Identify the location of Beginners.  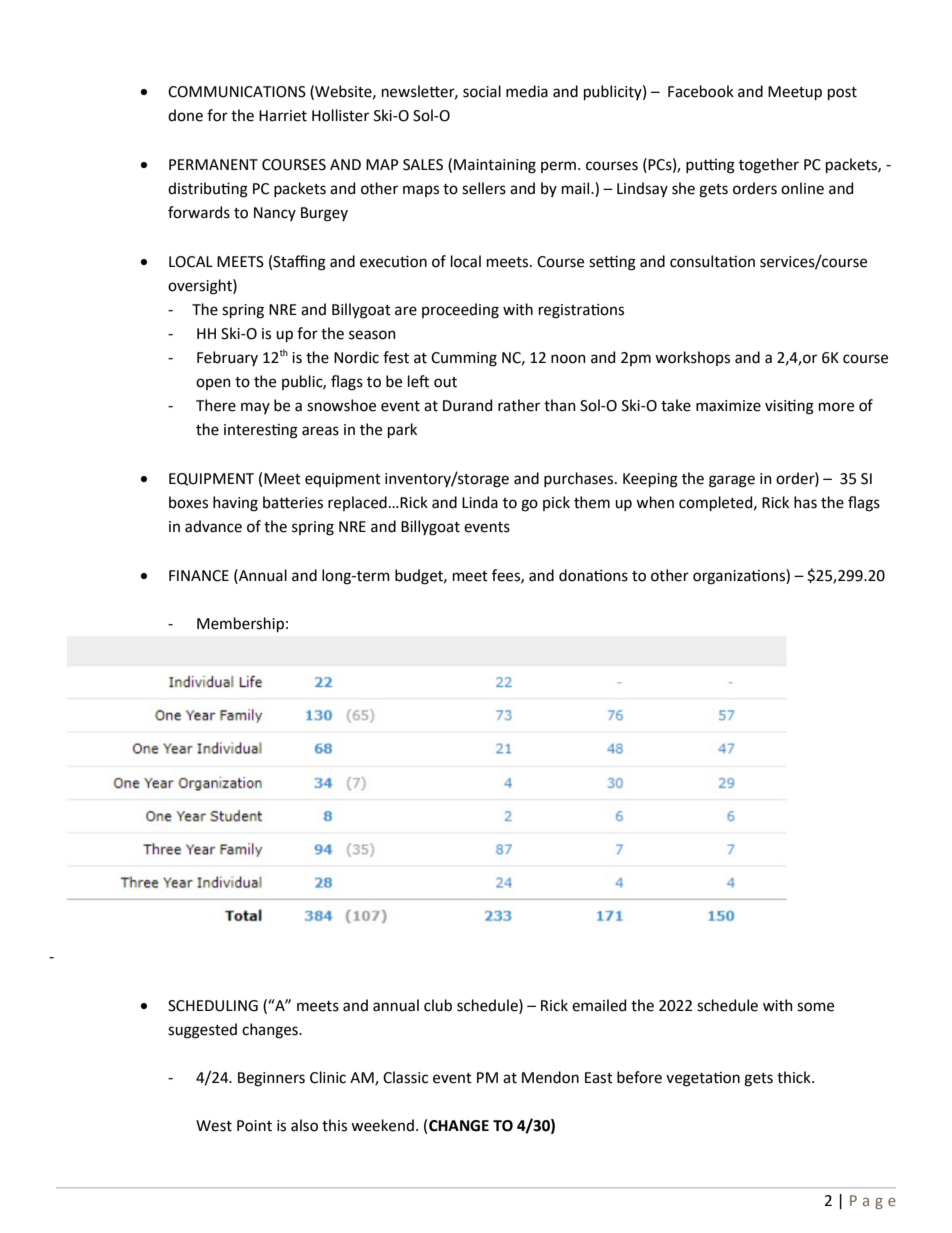
(271, 1079).
